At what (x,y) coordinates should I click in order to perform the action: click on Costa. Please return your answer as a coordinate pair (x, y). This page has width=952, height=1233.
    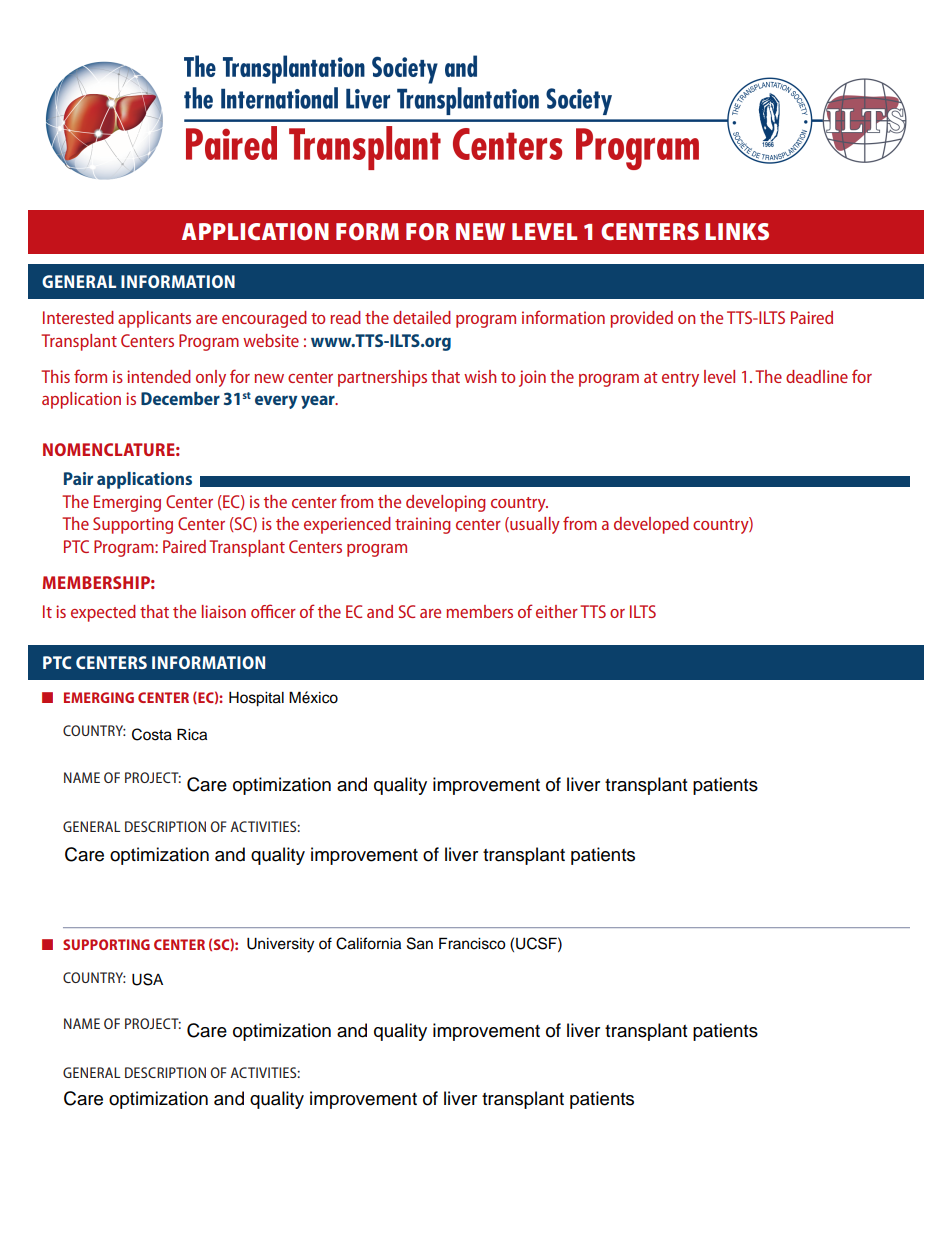
    Looking at the image, I should click on (152, 734).
